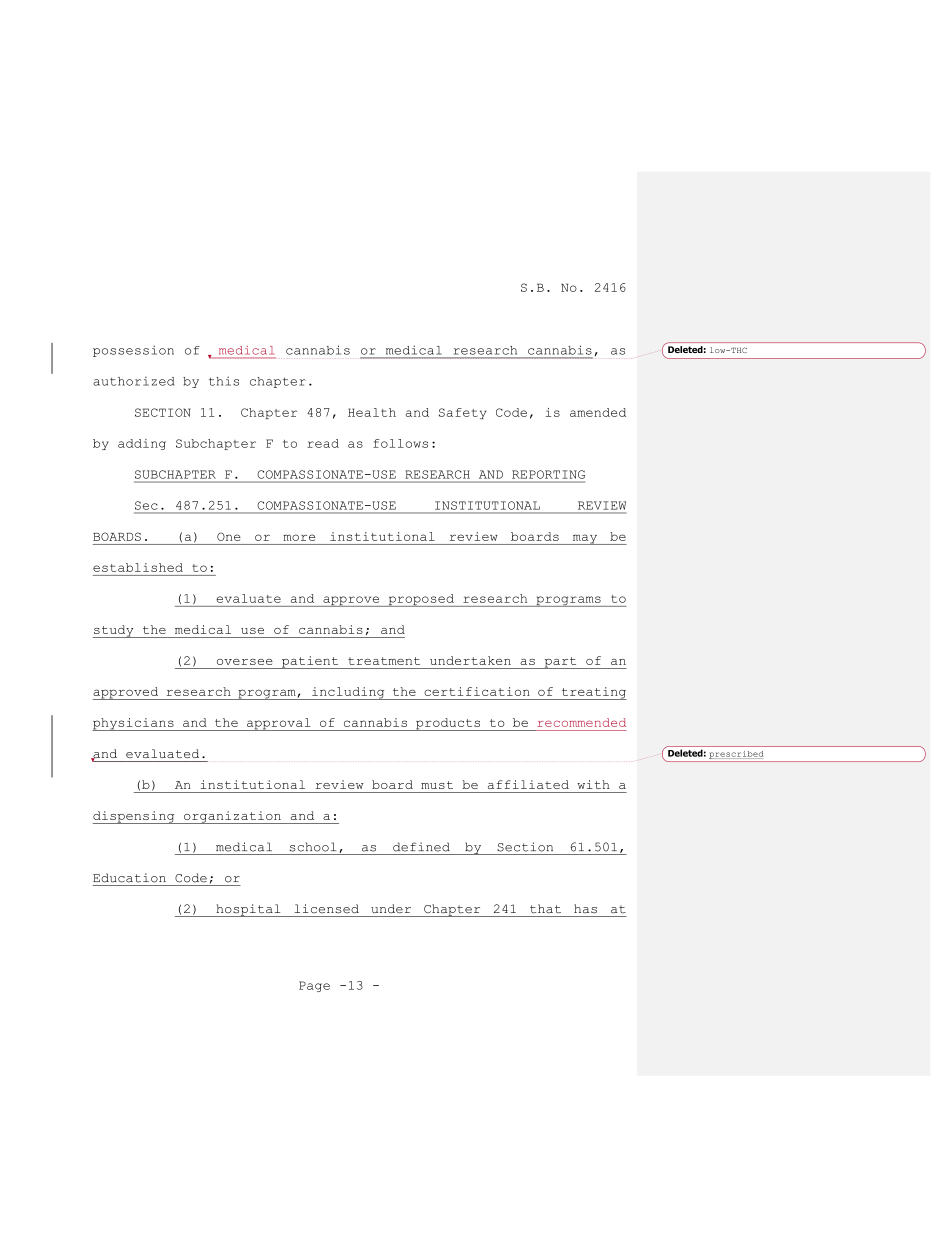 Image resolution: width=952 pixels, height=1233 pixels. Describe the element at coordinates (584, 539) in the document. I see `may` at that location.
